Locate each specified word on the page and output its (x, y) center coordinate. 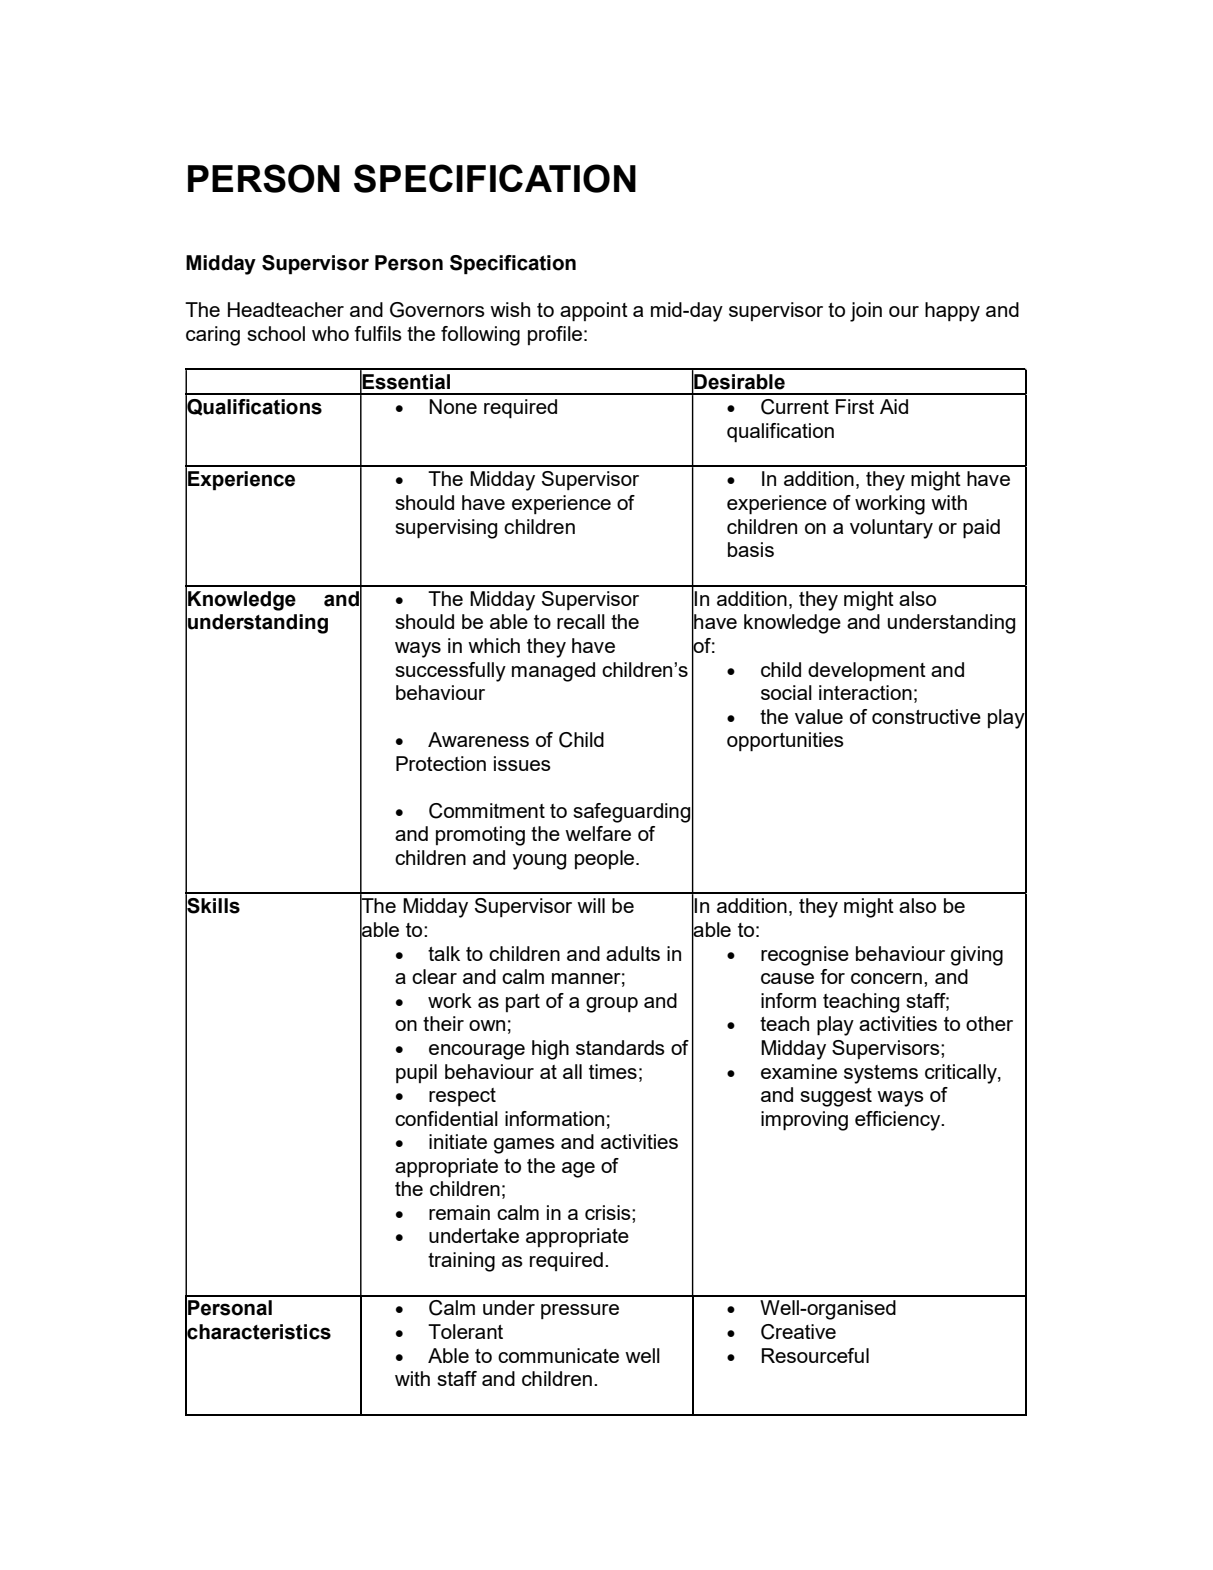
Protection (441, 763)
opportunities (785, 742)
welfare (598, 833)
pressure (580, 1311)
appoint (594, 312)
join (866, 312)
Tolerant (465, 1331)
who (330, 333)
